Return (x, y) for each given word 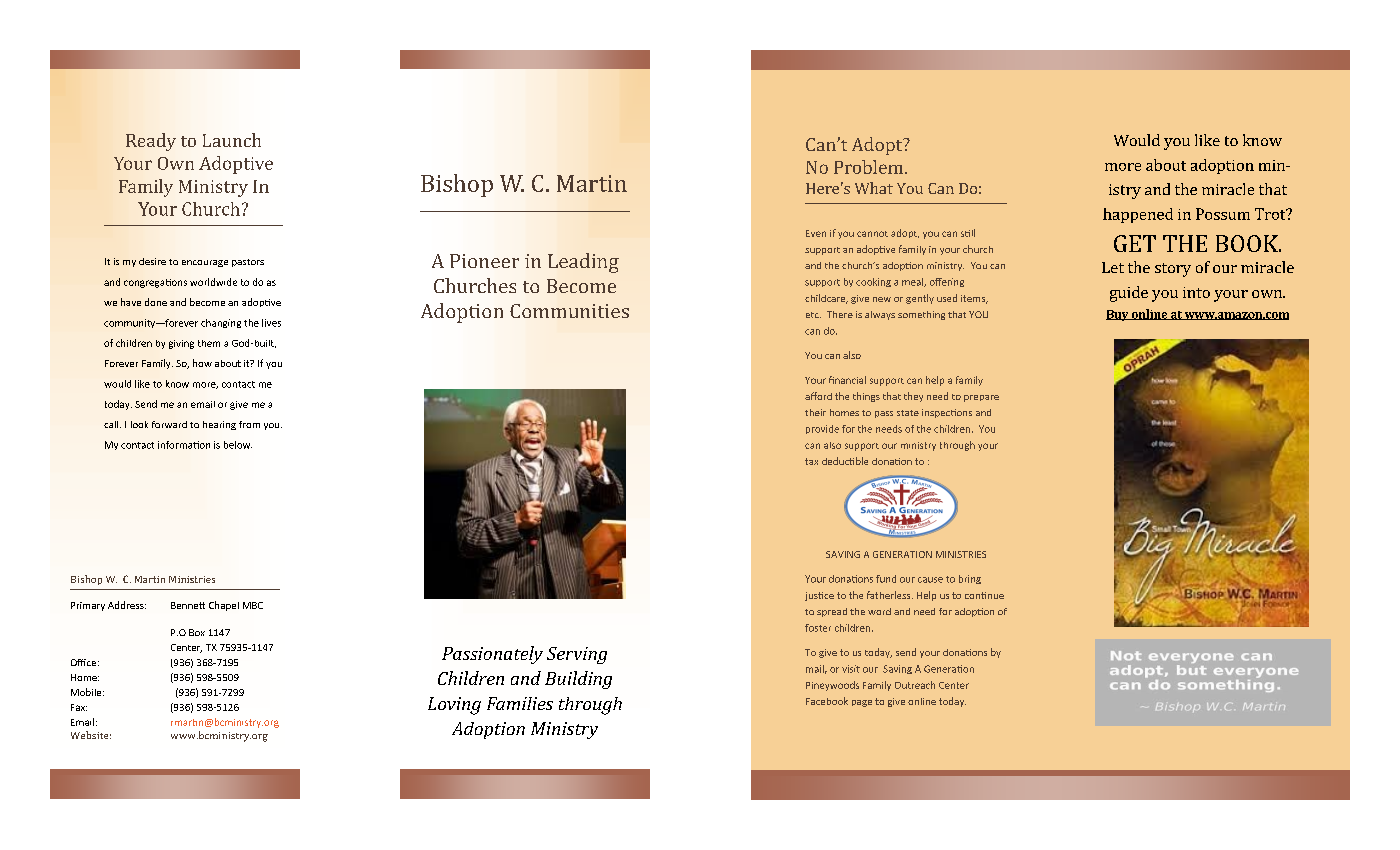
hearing (219, 425)
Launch (232, 140)
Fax (79, 707)
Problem (870, 167)
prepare (981, 398)
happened (1138, 215)
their (815, 412)
